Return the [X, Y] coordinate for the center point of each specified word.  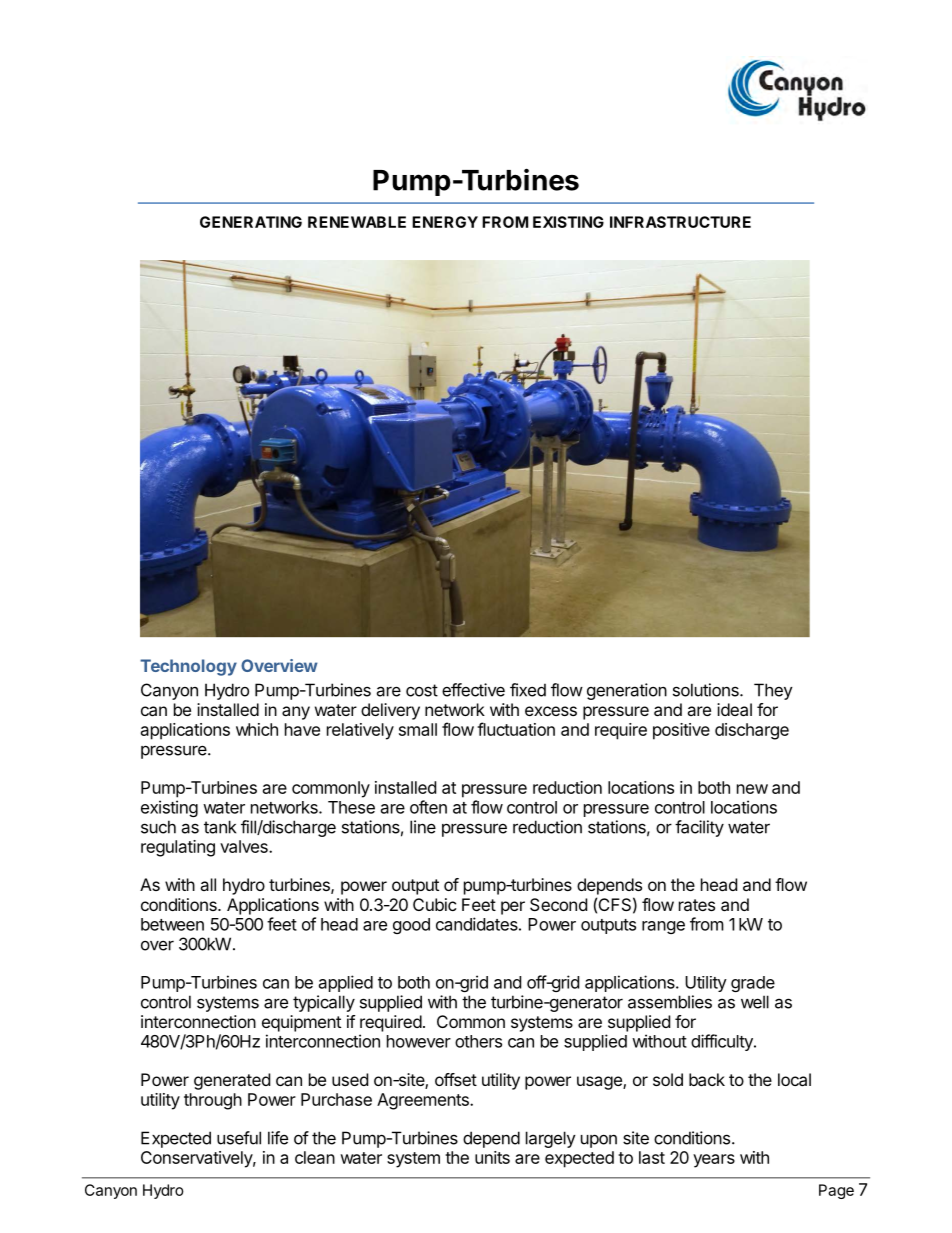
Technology [188, 667]
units [492, 1157]
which [257, 729]
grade [753, 984]
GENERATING [251, 222]
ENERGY [445, 222]
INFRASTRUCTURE [680, 222]
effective [473, 690]
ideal [734, 709]
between [172, 924]
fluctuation [516, 729]
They [773, 691]
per [513, 908]
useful [239, 1138]
